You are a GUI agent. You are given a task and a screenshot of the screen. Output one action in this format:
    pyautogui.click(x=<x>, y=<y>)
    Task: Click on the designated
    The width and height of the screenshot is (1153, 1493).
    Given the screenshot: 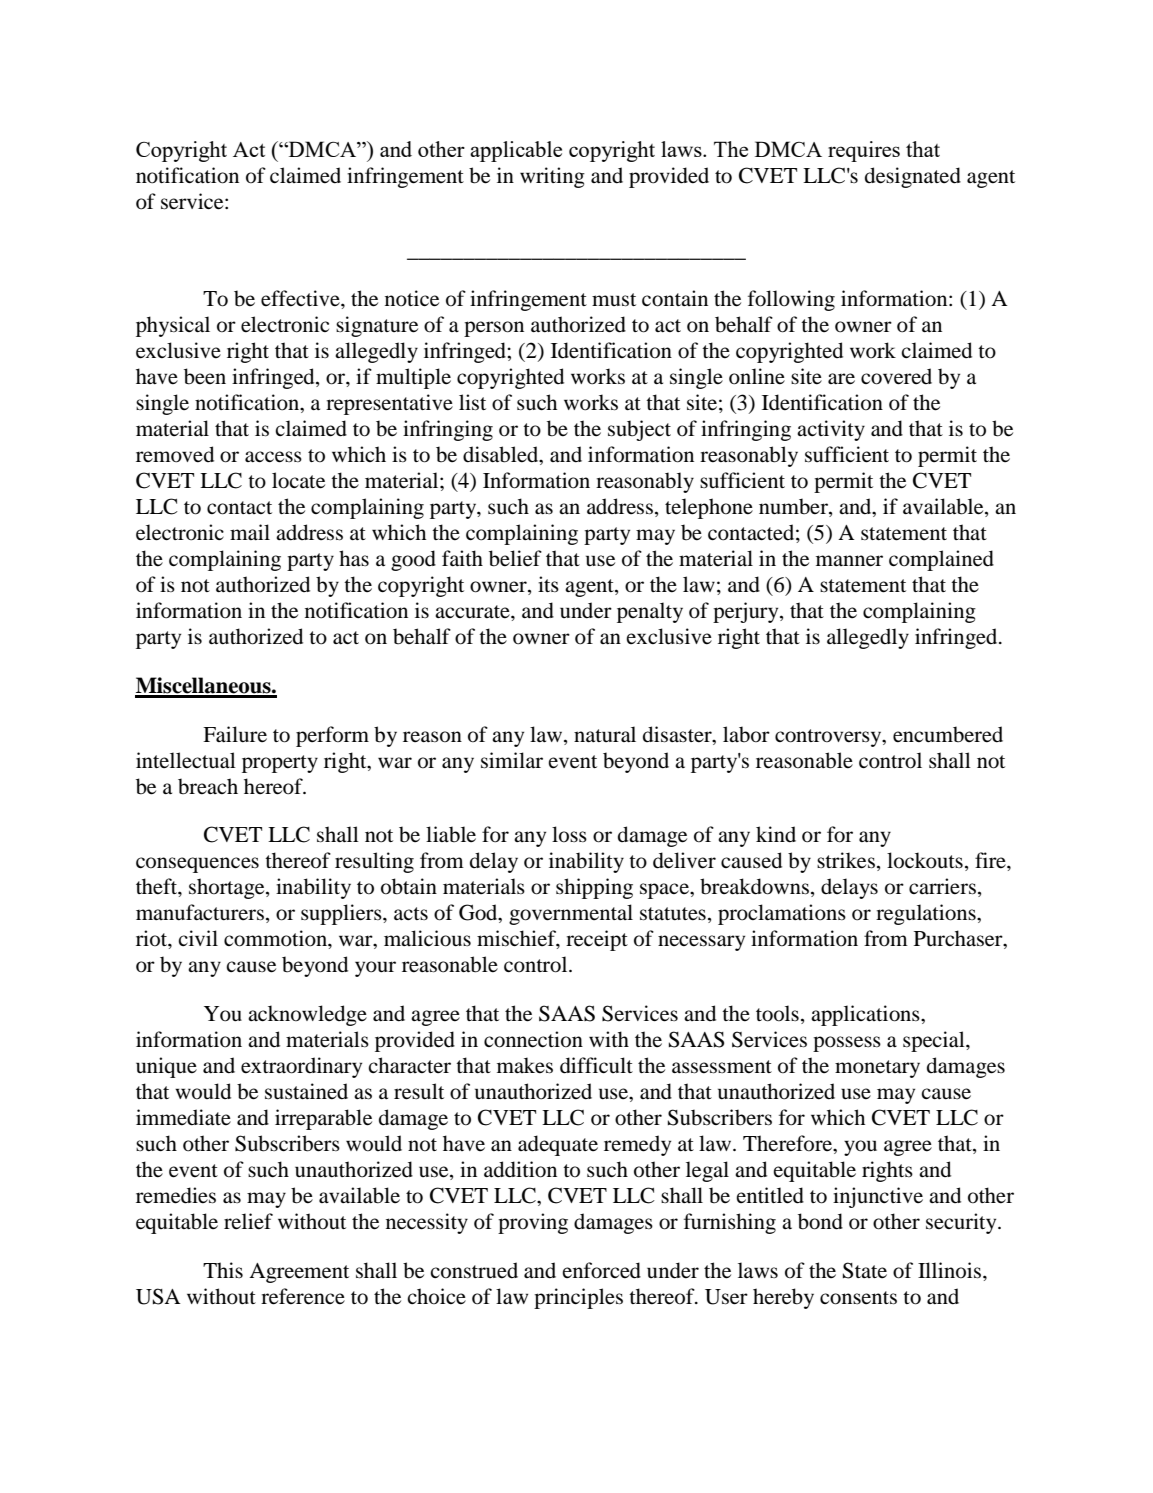 What is the action you would take?
    pyautogui.click(x=913, y=177)
